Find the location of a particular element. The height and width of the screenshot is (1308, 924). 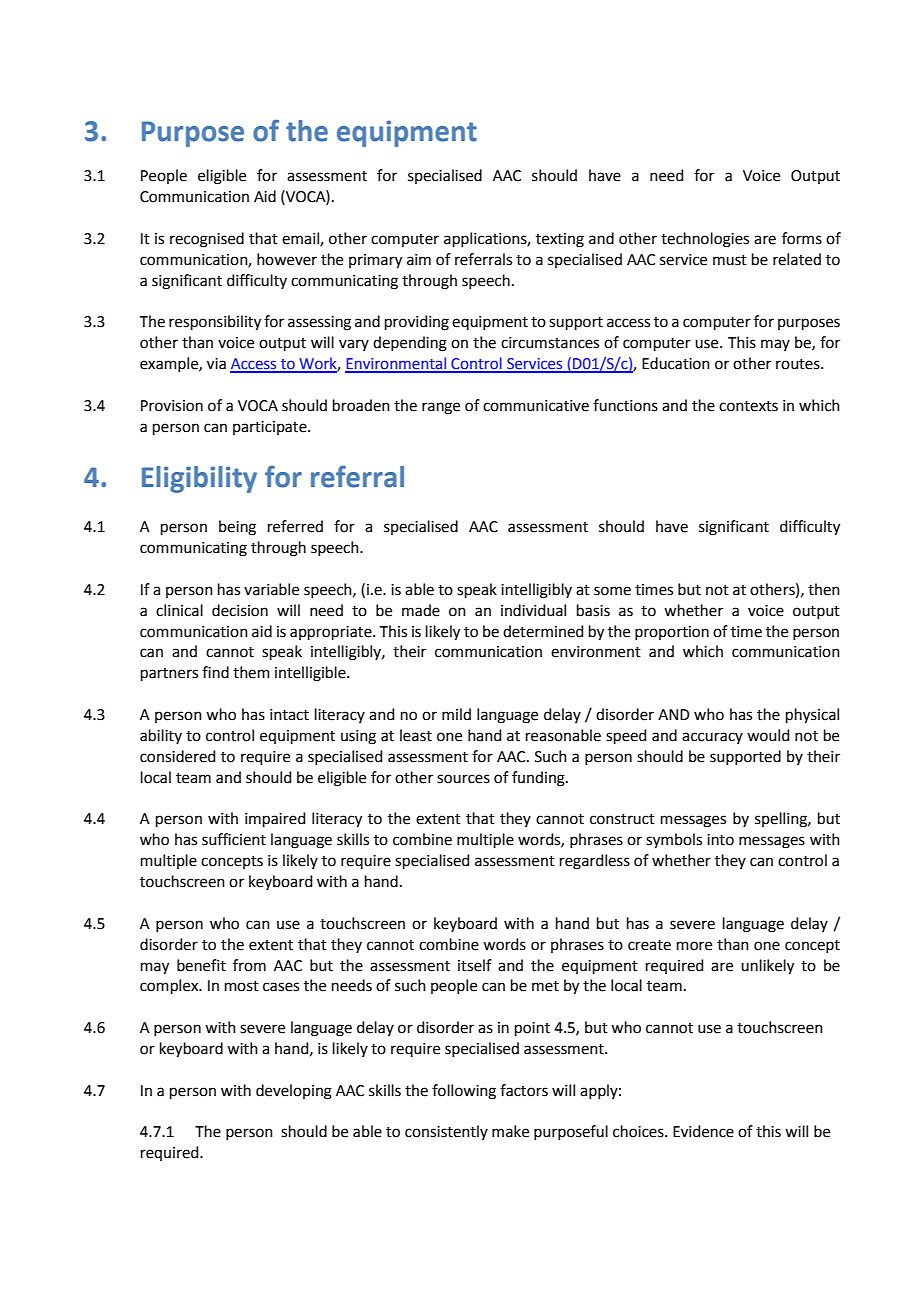

aim is located at coordinates (419, 260).
